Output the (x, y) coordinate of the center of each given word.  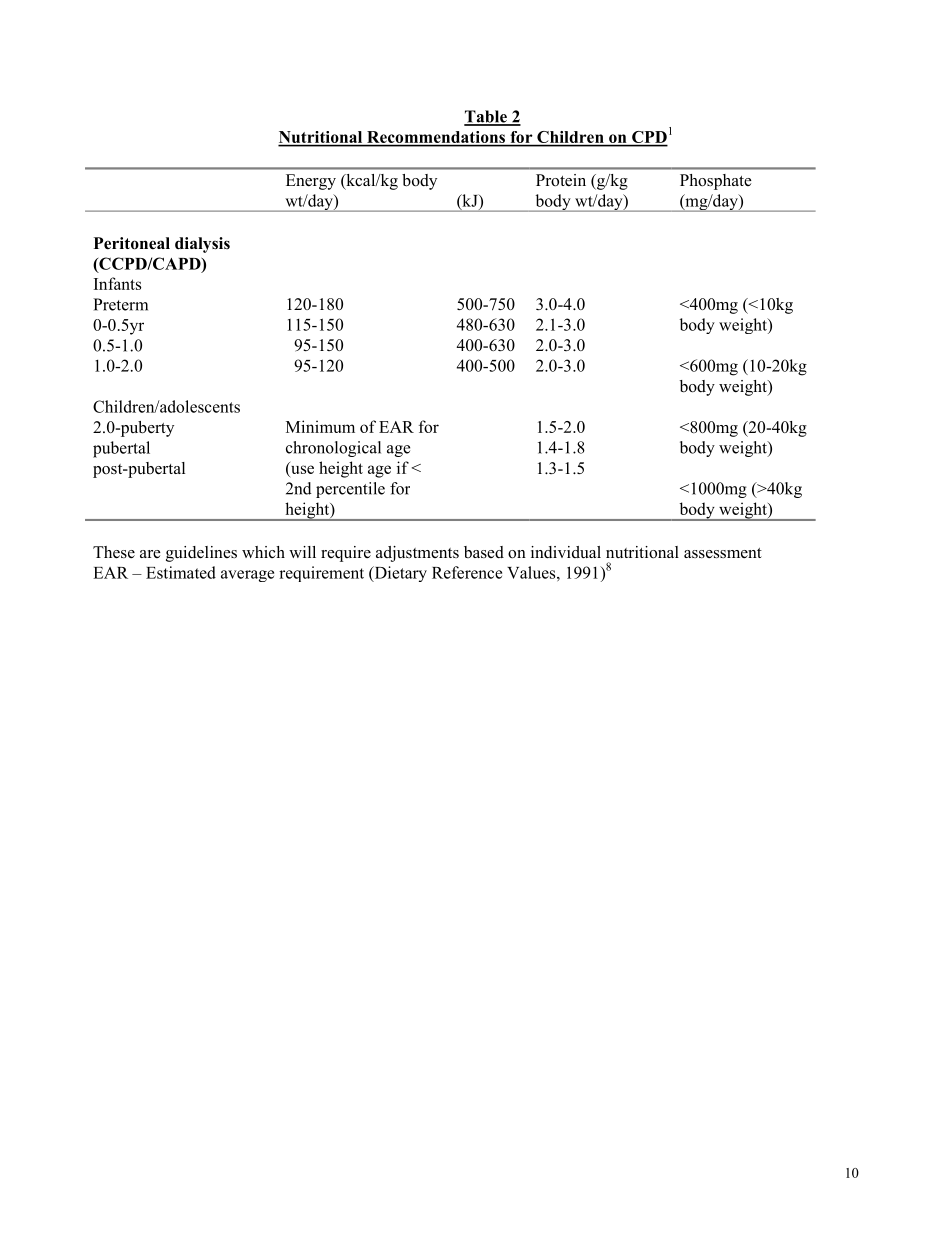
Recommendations (436, 138)
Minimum (320, 426)
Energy (311, 182)
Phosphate (716, 182)
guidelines (201, 554)
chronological (333, 449)
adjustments (417, 554)
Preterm (120, 304)
